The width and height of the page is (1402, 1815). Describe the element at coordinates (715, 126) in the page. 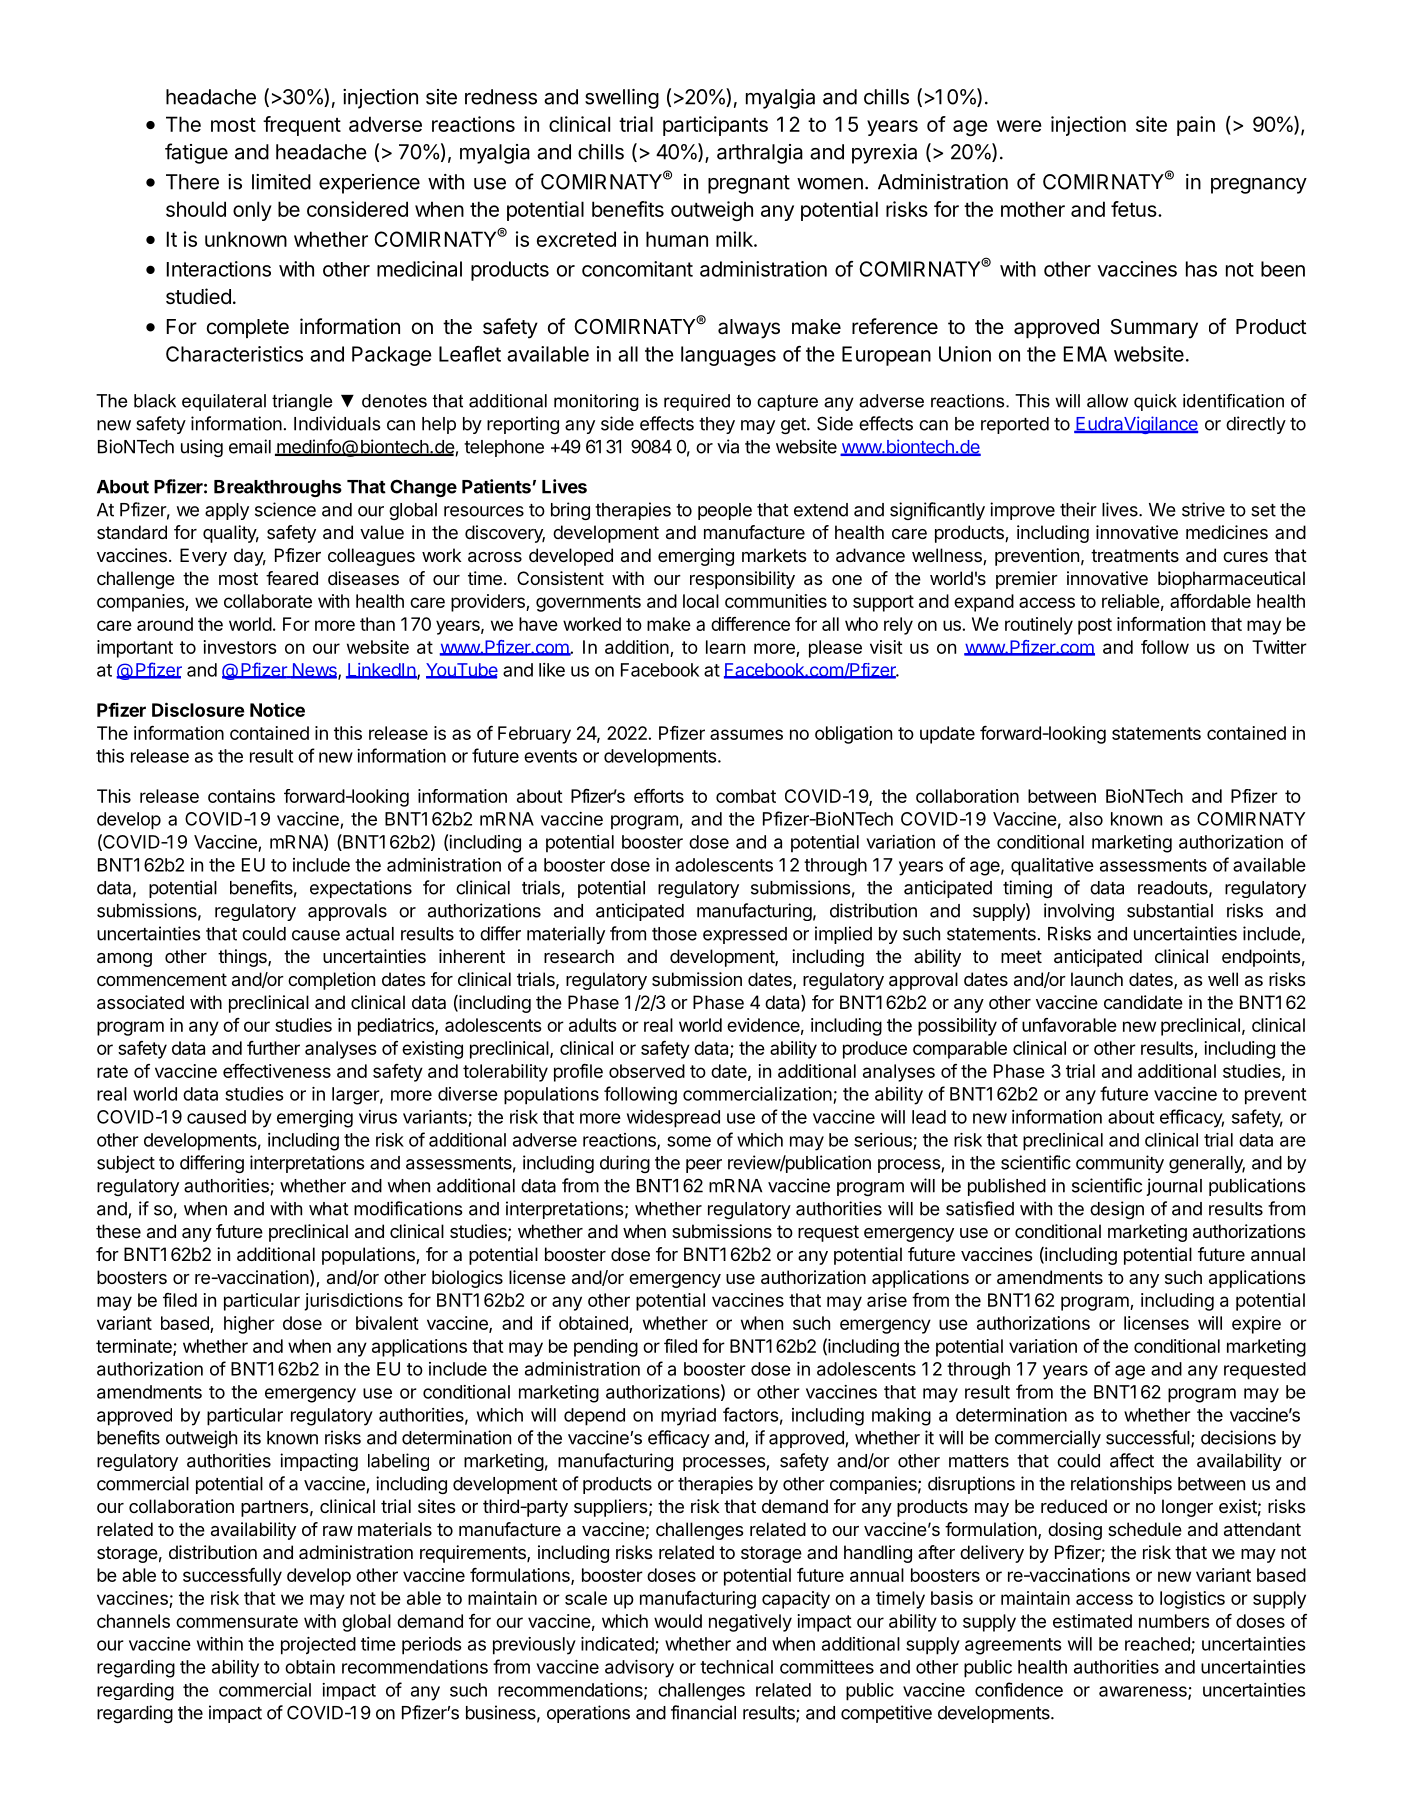

I see `participants` at that location.
